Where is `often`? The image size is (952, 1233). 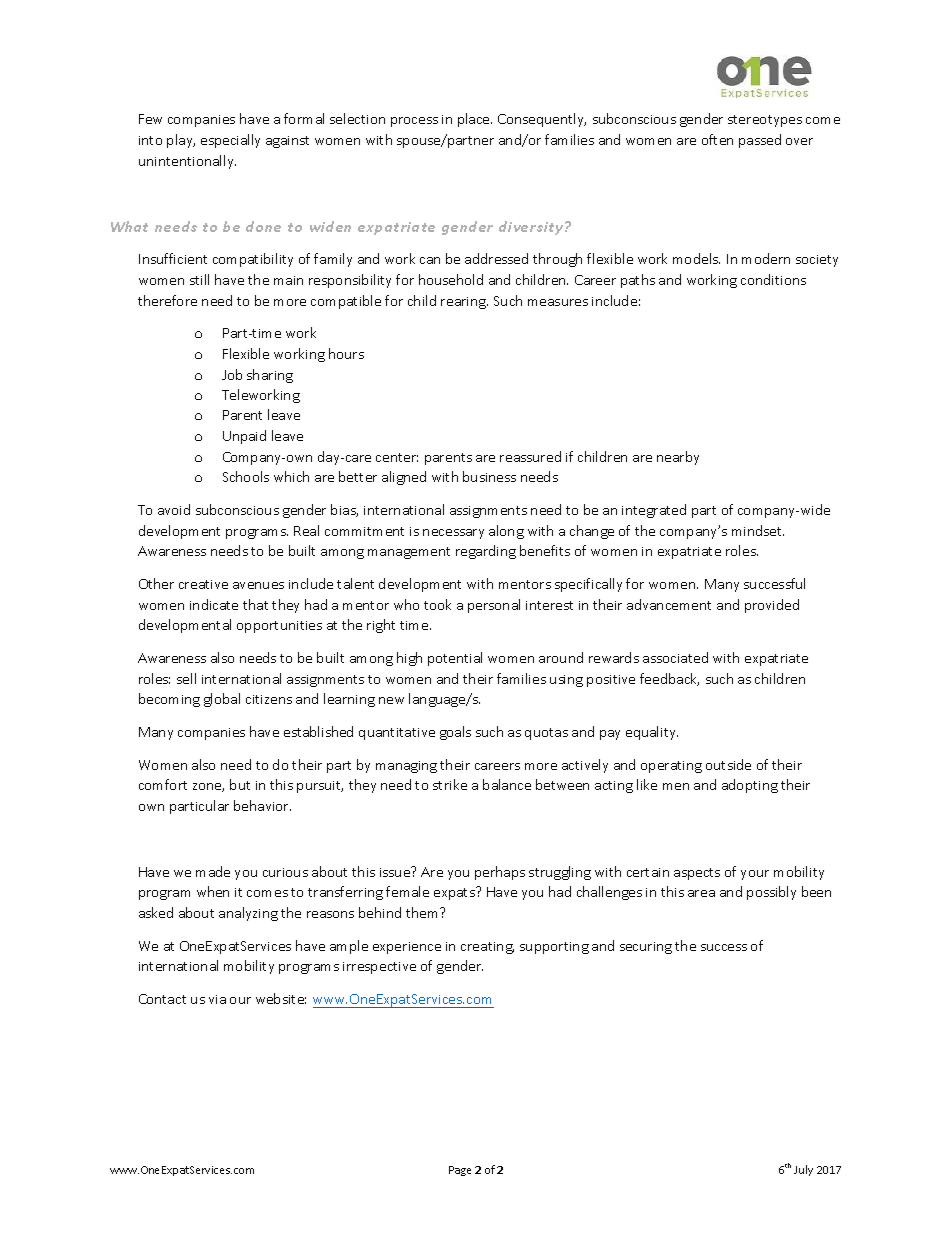 often is located at coordinates (717, 139).
